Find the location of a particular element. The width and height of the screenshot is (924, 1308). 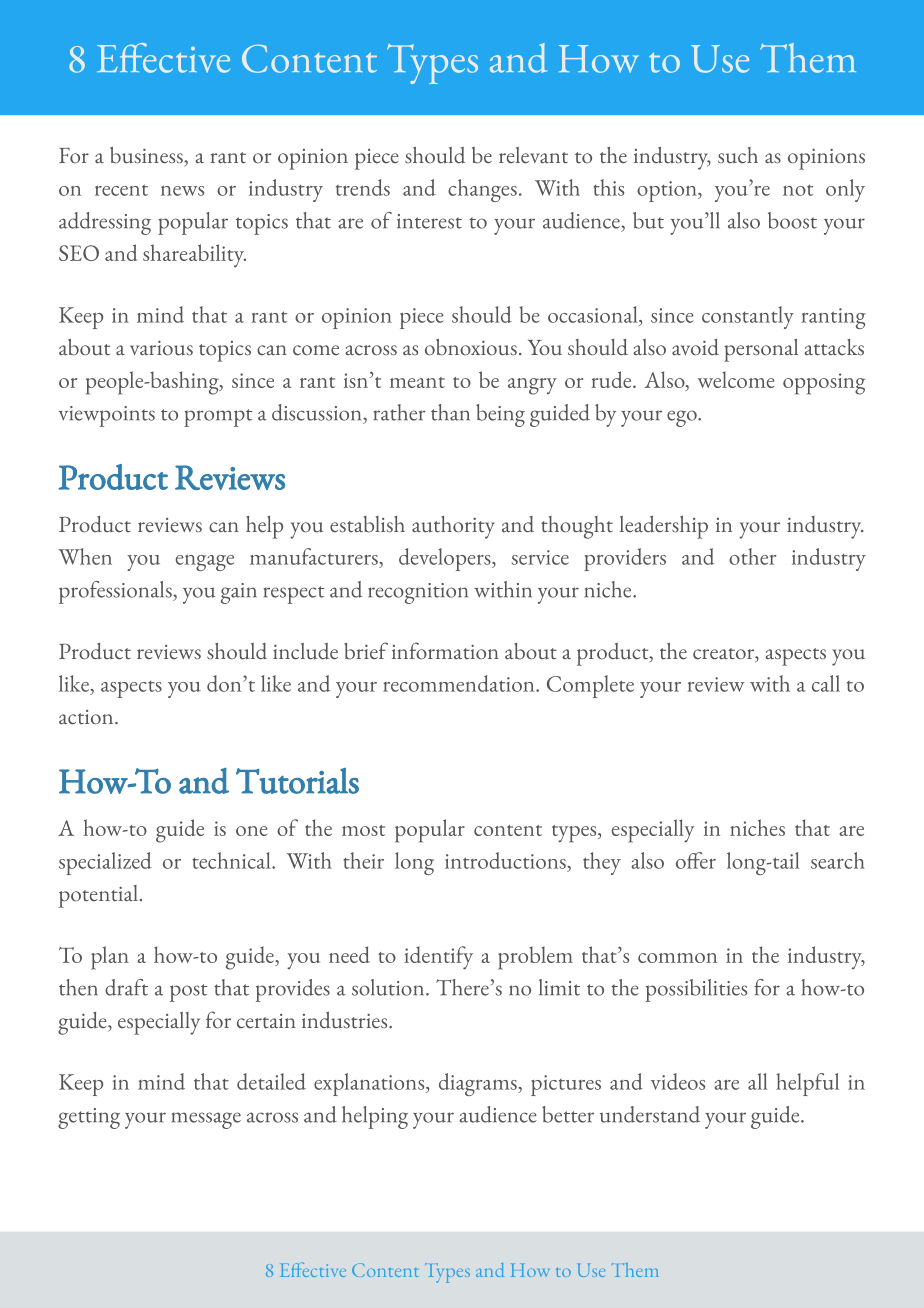

not is located at coordinates (798, 190).
